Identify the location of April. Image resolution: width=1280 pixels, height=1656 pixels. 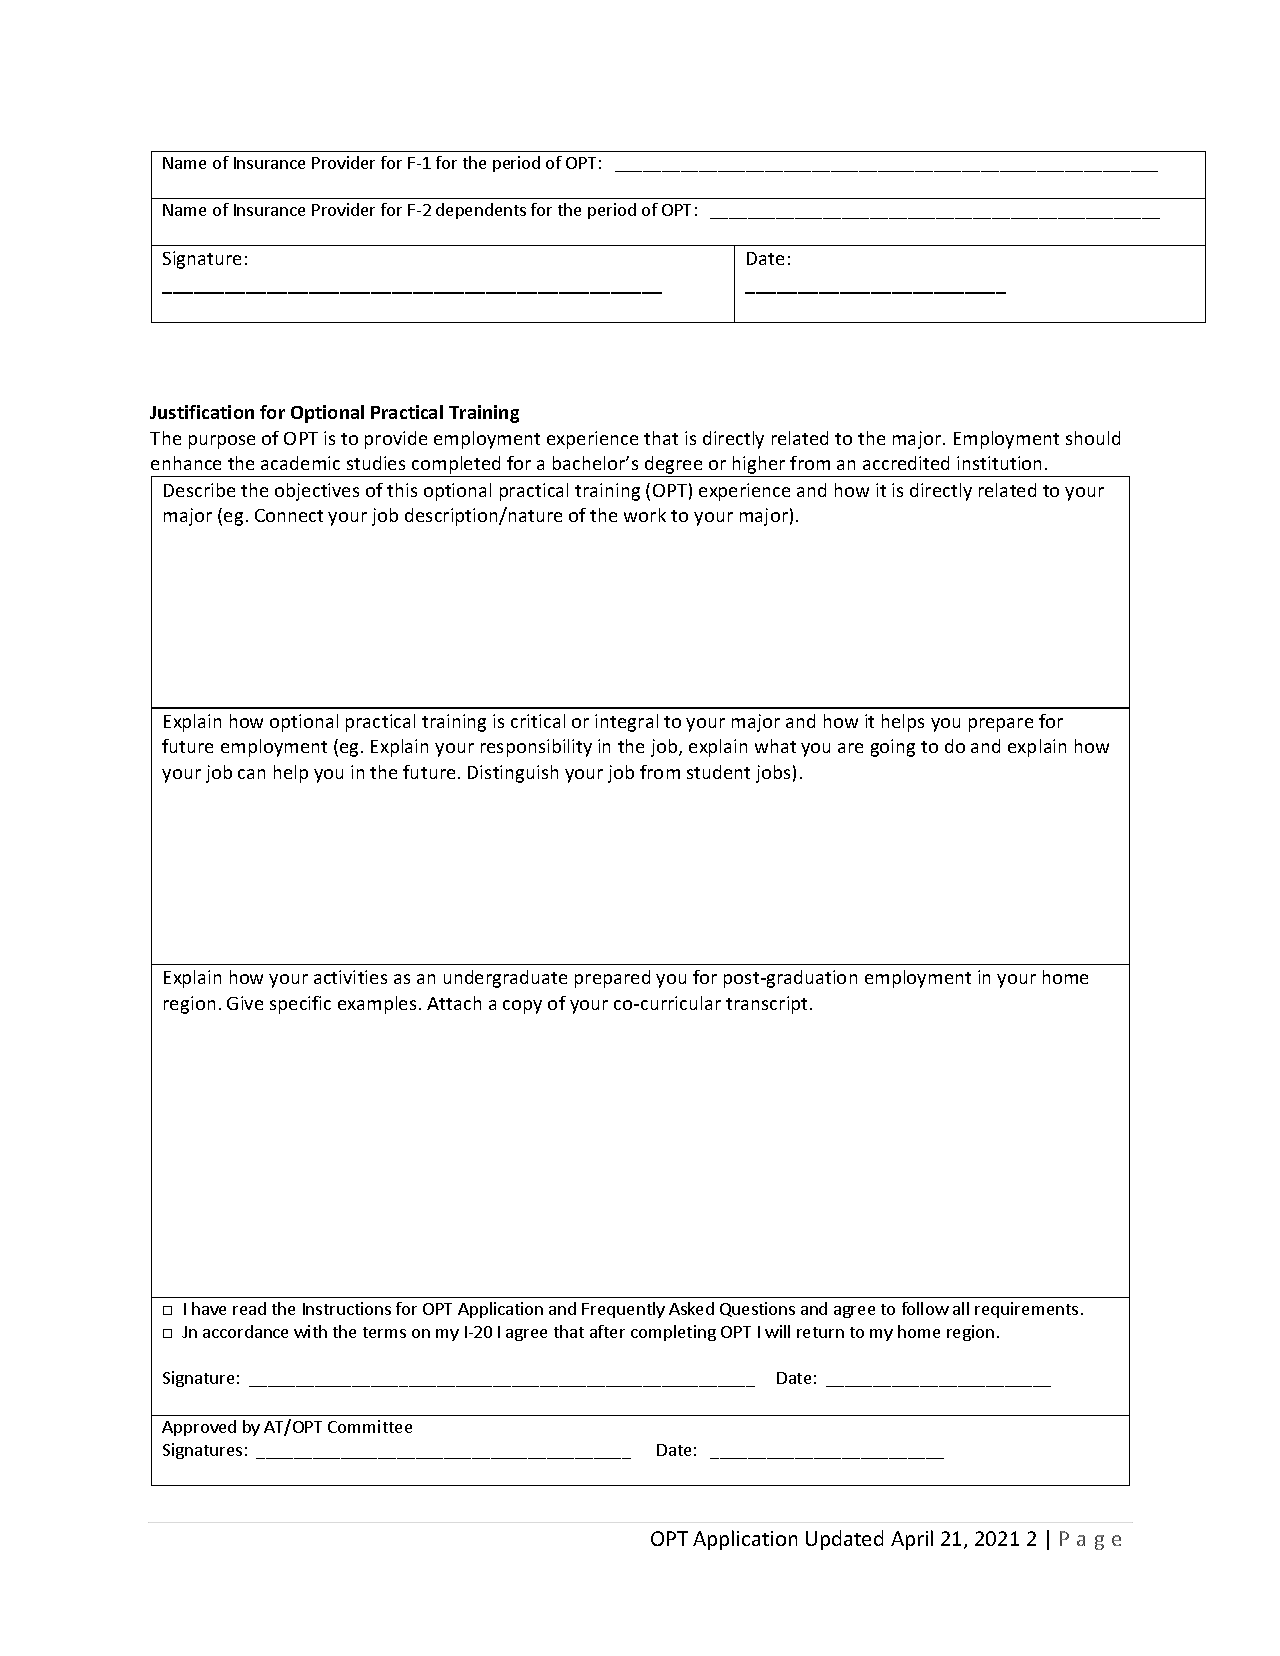
(912, 1540).
